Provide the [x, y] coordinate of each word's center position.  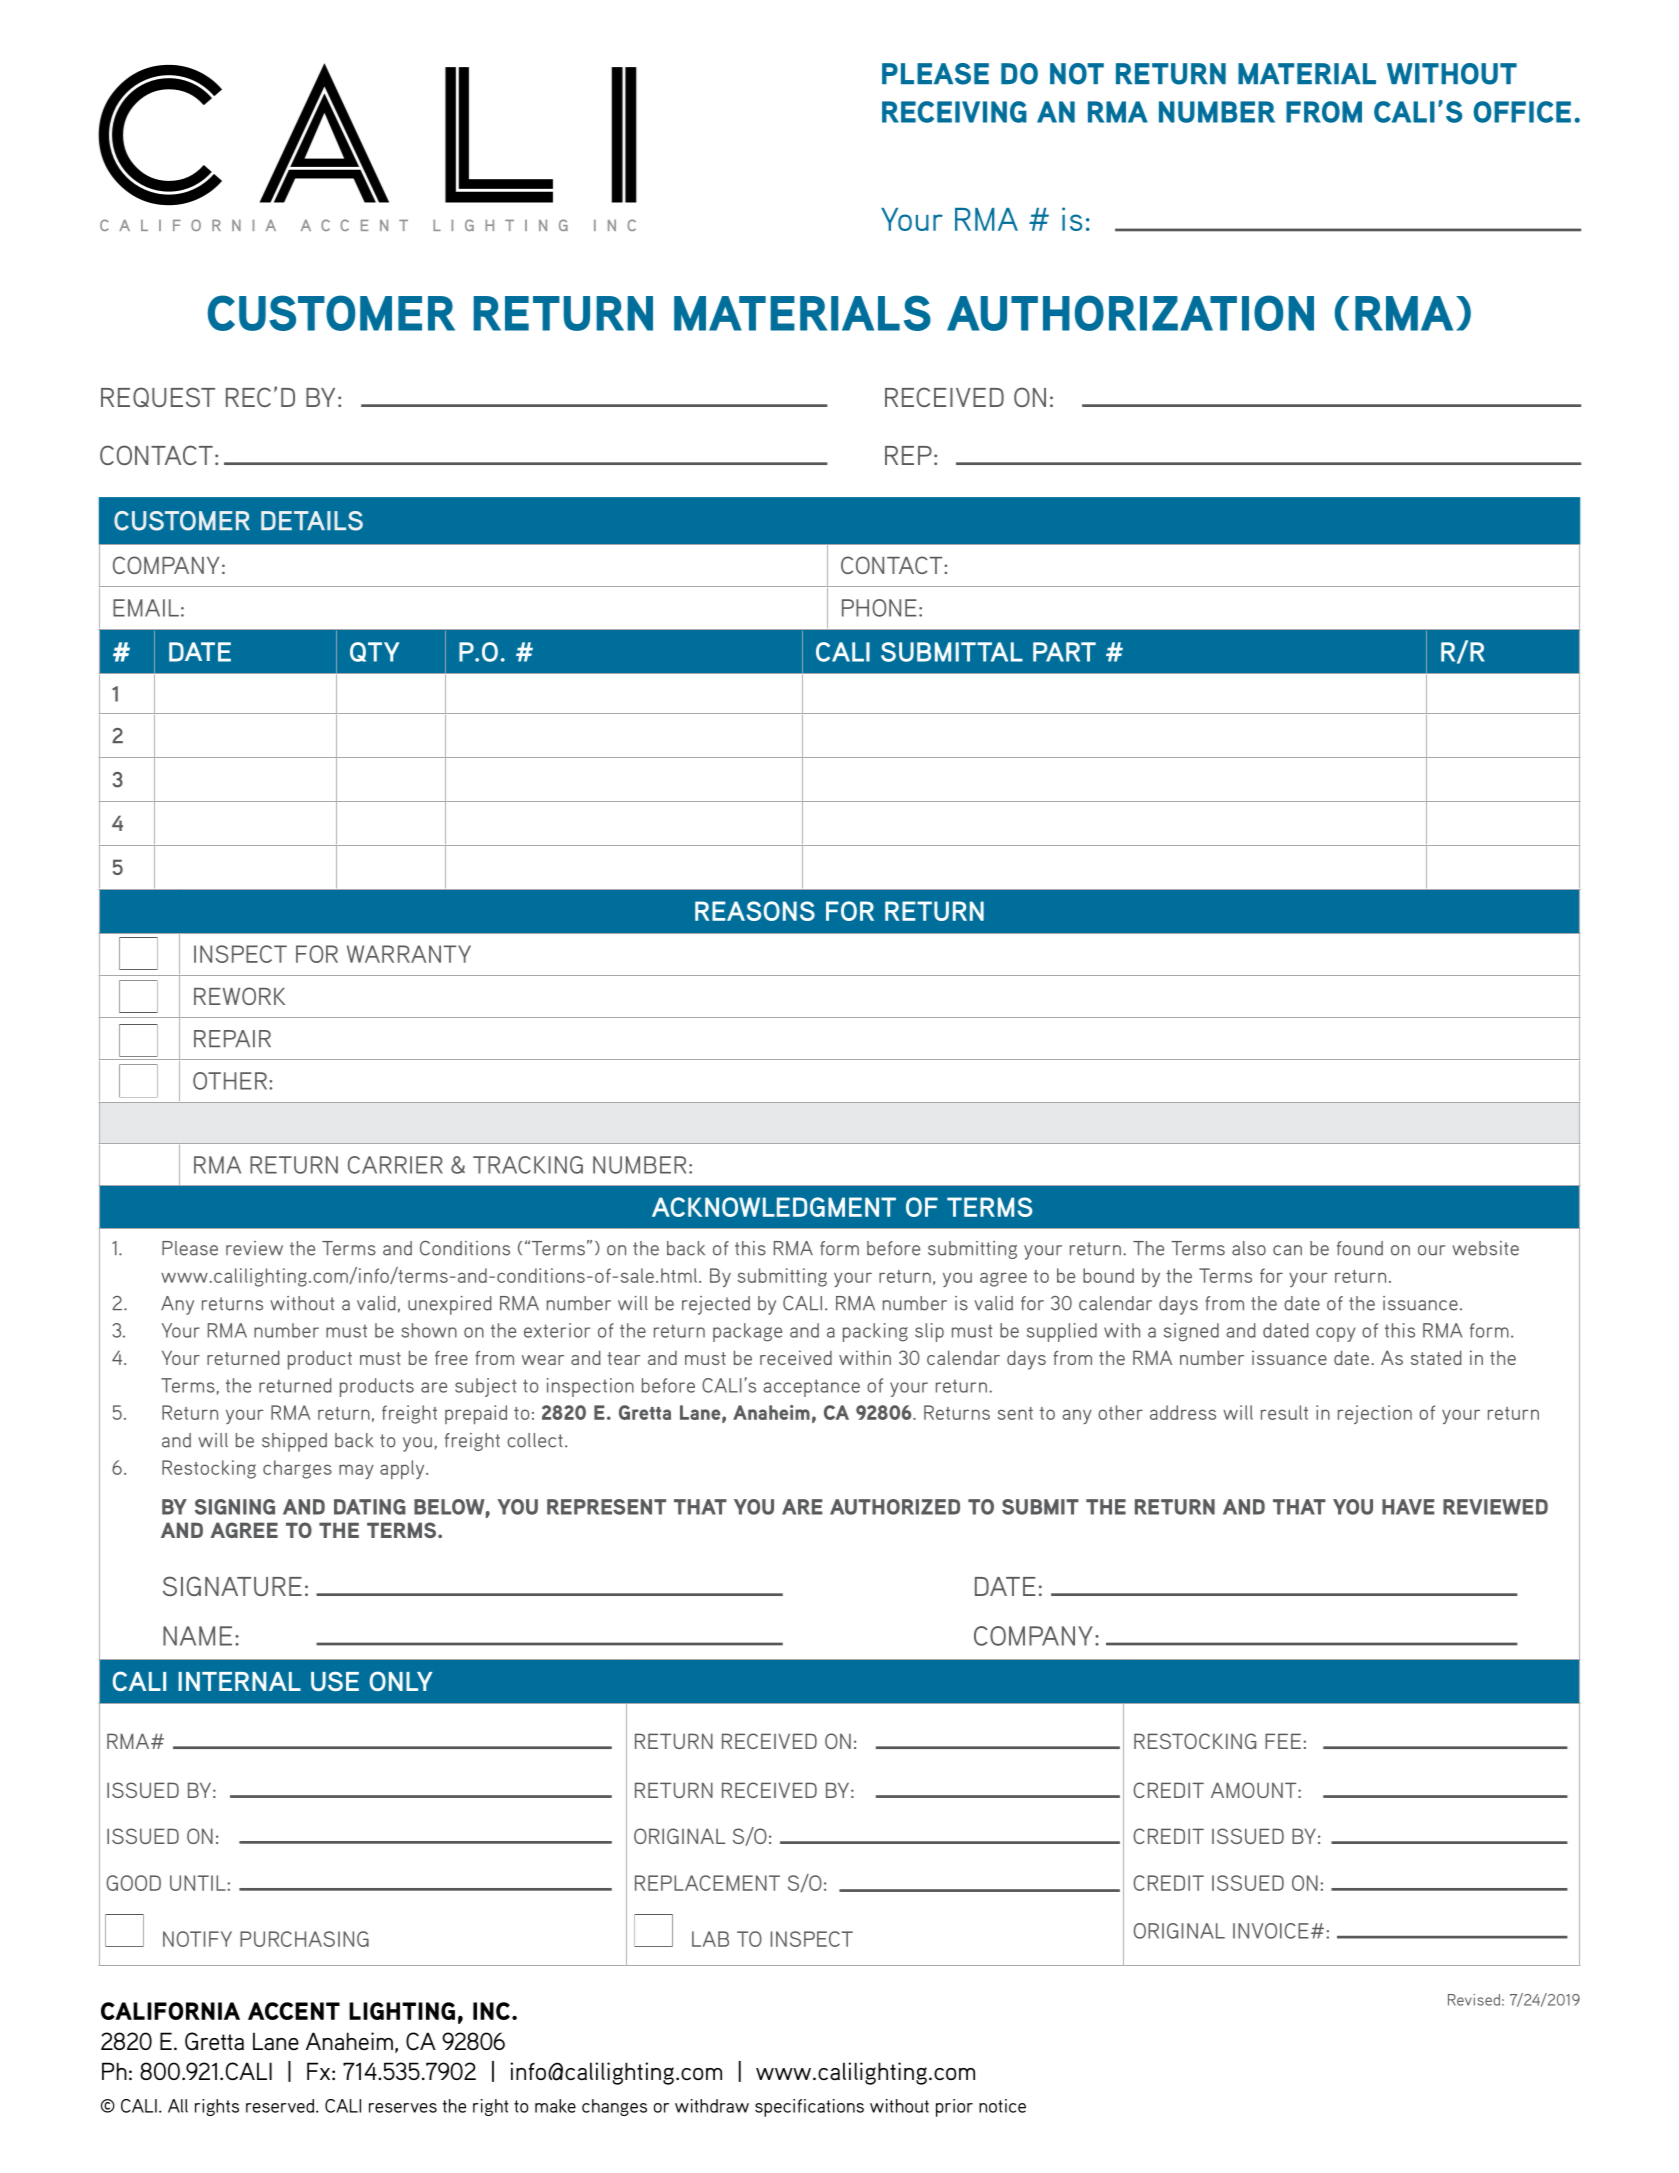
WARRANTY [409, 954]
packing [875, 1332]
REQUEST [158, 397]
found [1360, 1248]
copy [1336, 1334]
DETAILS [312, 521]
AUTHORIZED [895, 1507]
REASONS [755, 911]
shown [429, 1330]
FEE [1283, 1741]
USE [335, 1681]
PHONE [879, 608]
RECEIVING [954, 112]
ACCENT [294, 2011]
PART [1064, 652]
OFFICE [1522, 112]
